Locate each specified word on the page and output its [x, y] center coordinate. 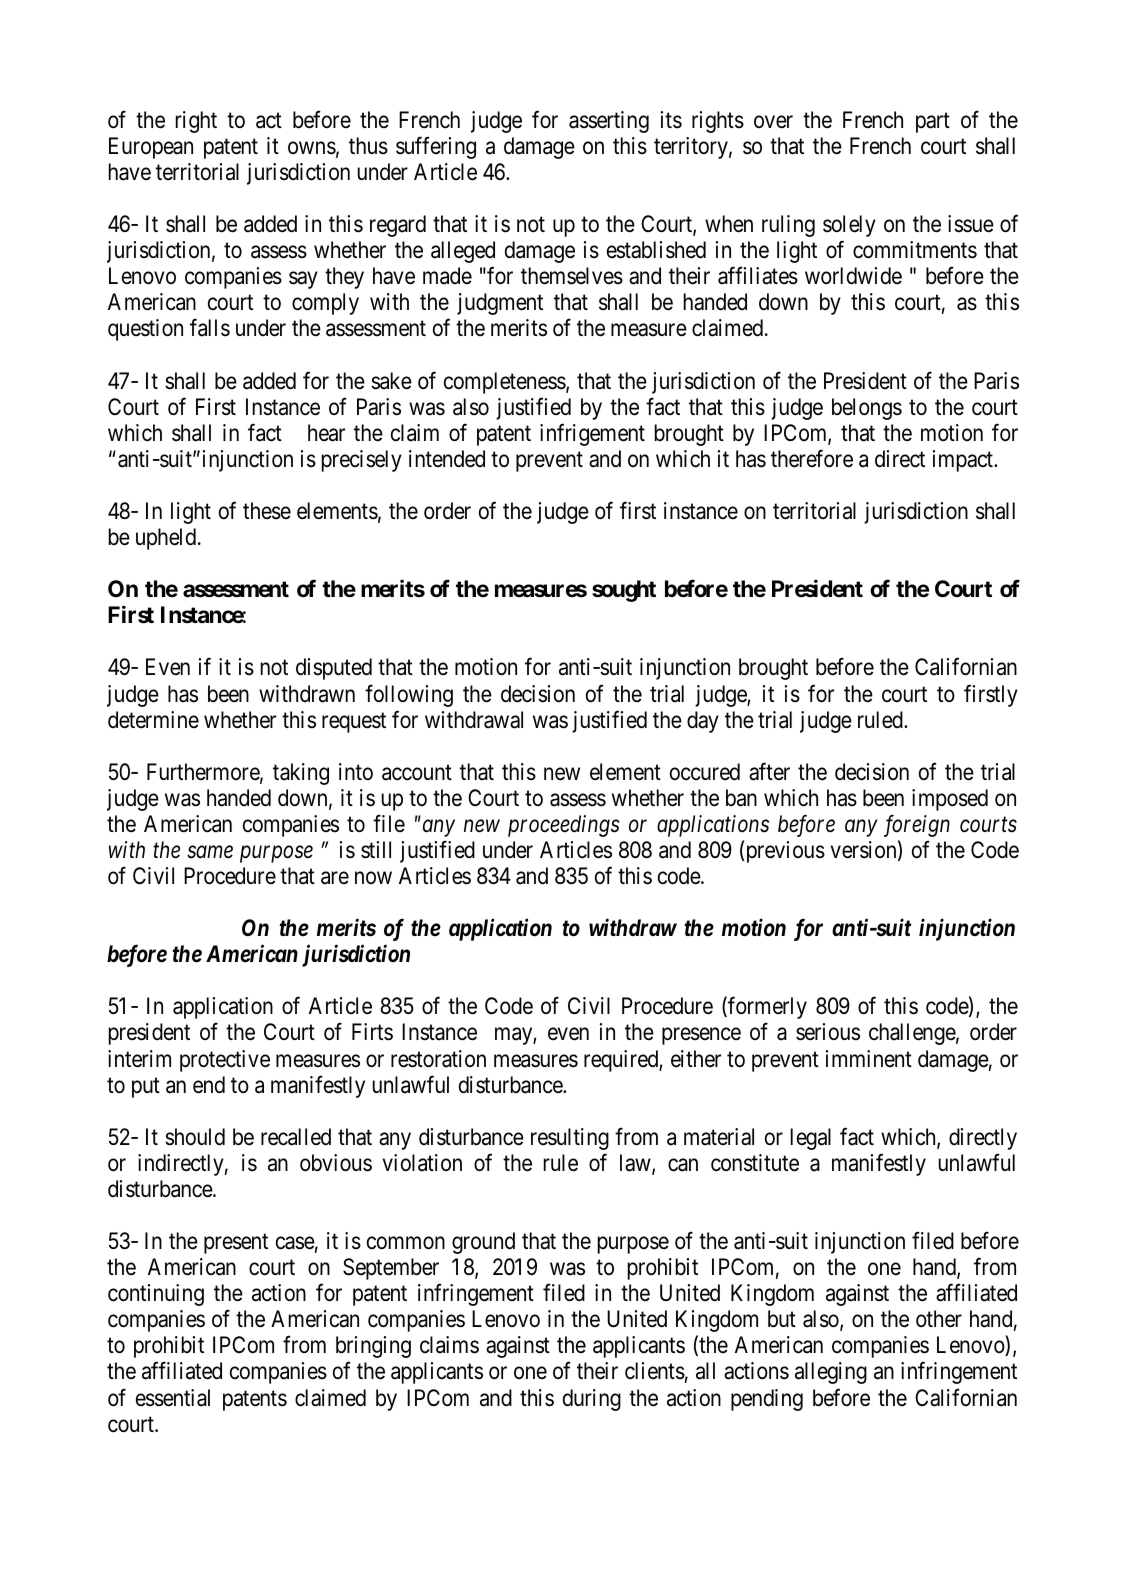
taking [301, 774]
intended [447, 459]
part [933, 123]
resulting [570, 1139]
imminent [869, 1058]
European [151, 148]
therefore [812, 458]
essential [173, 1398]
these [267, 511]
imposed [950, 800]
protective [225, 1061]
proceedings [564, 826]
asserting [609, 122]
